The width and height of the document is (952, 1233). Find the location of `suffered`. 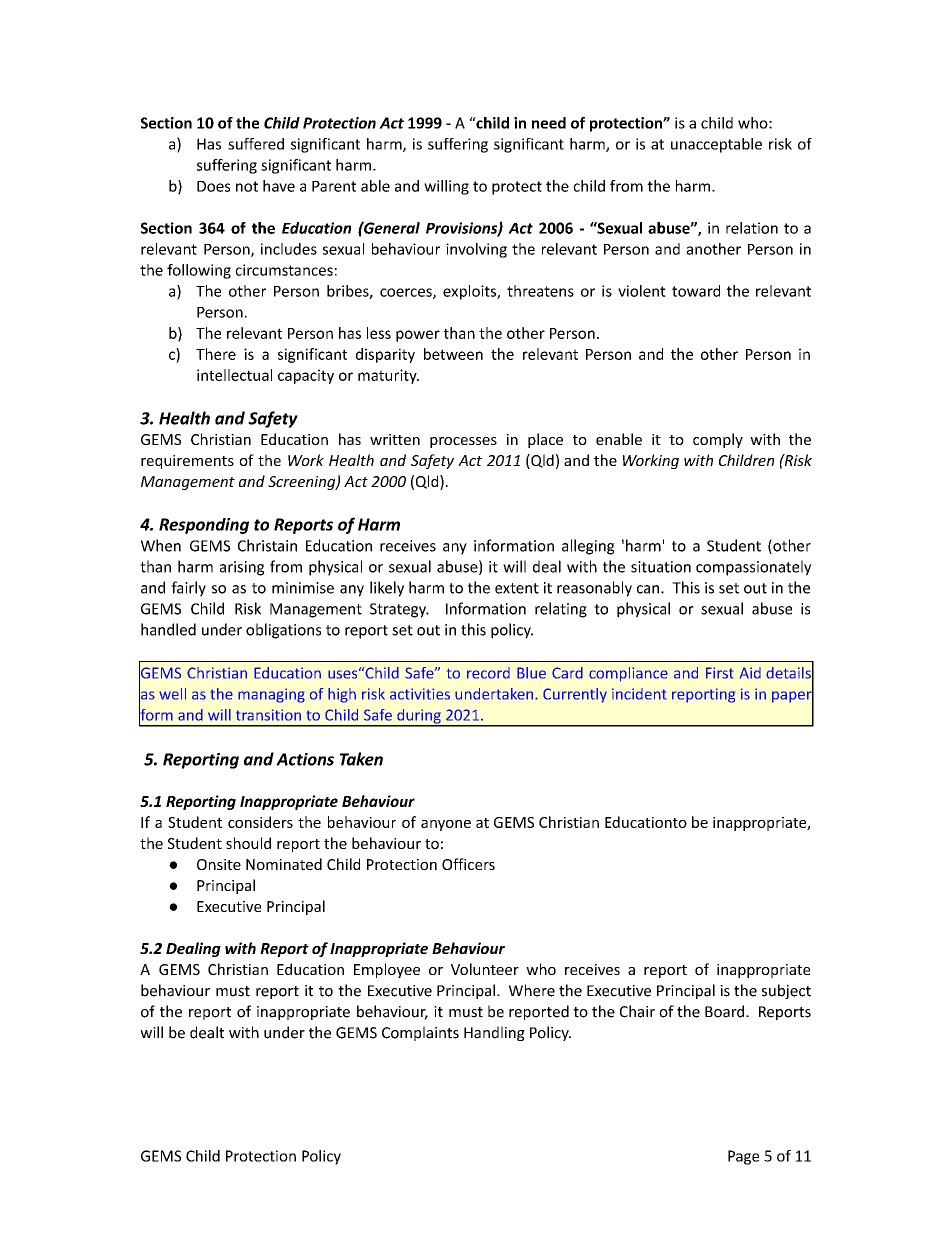

suffered is located at coordinates (256, 144).
